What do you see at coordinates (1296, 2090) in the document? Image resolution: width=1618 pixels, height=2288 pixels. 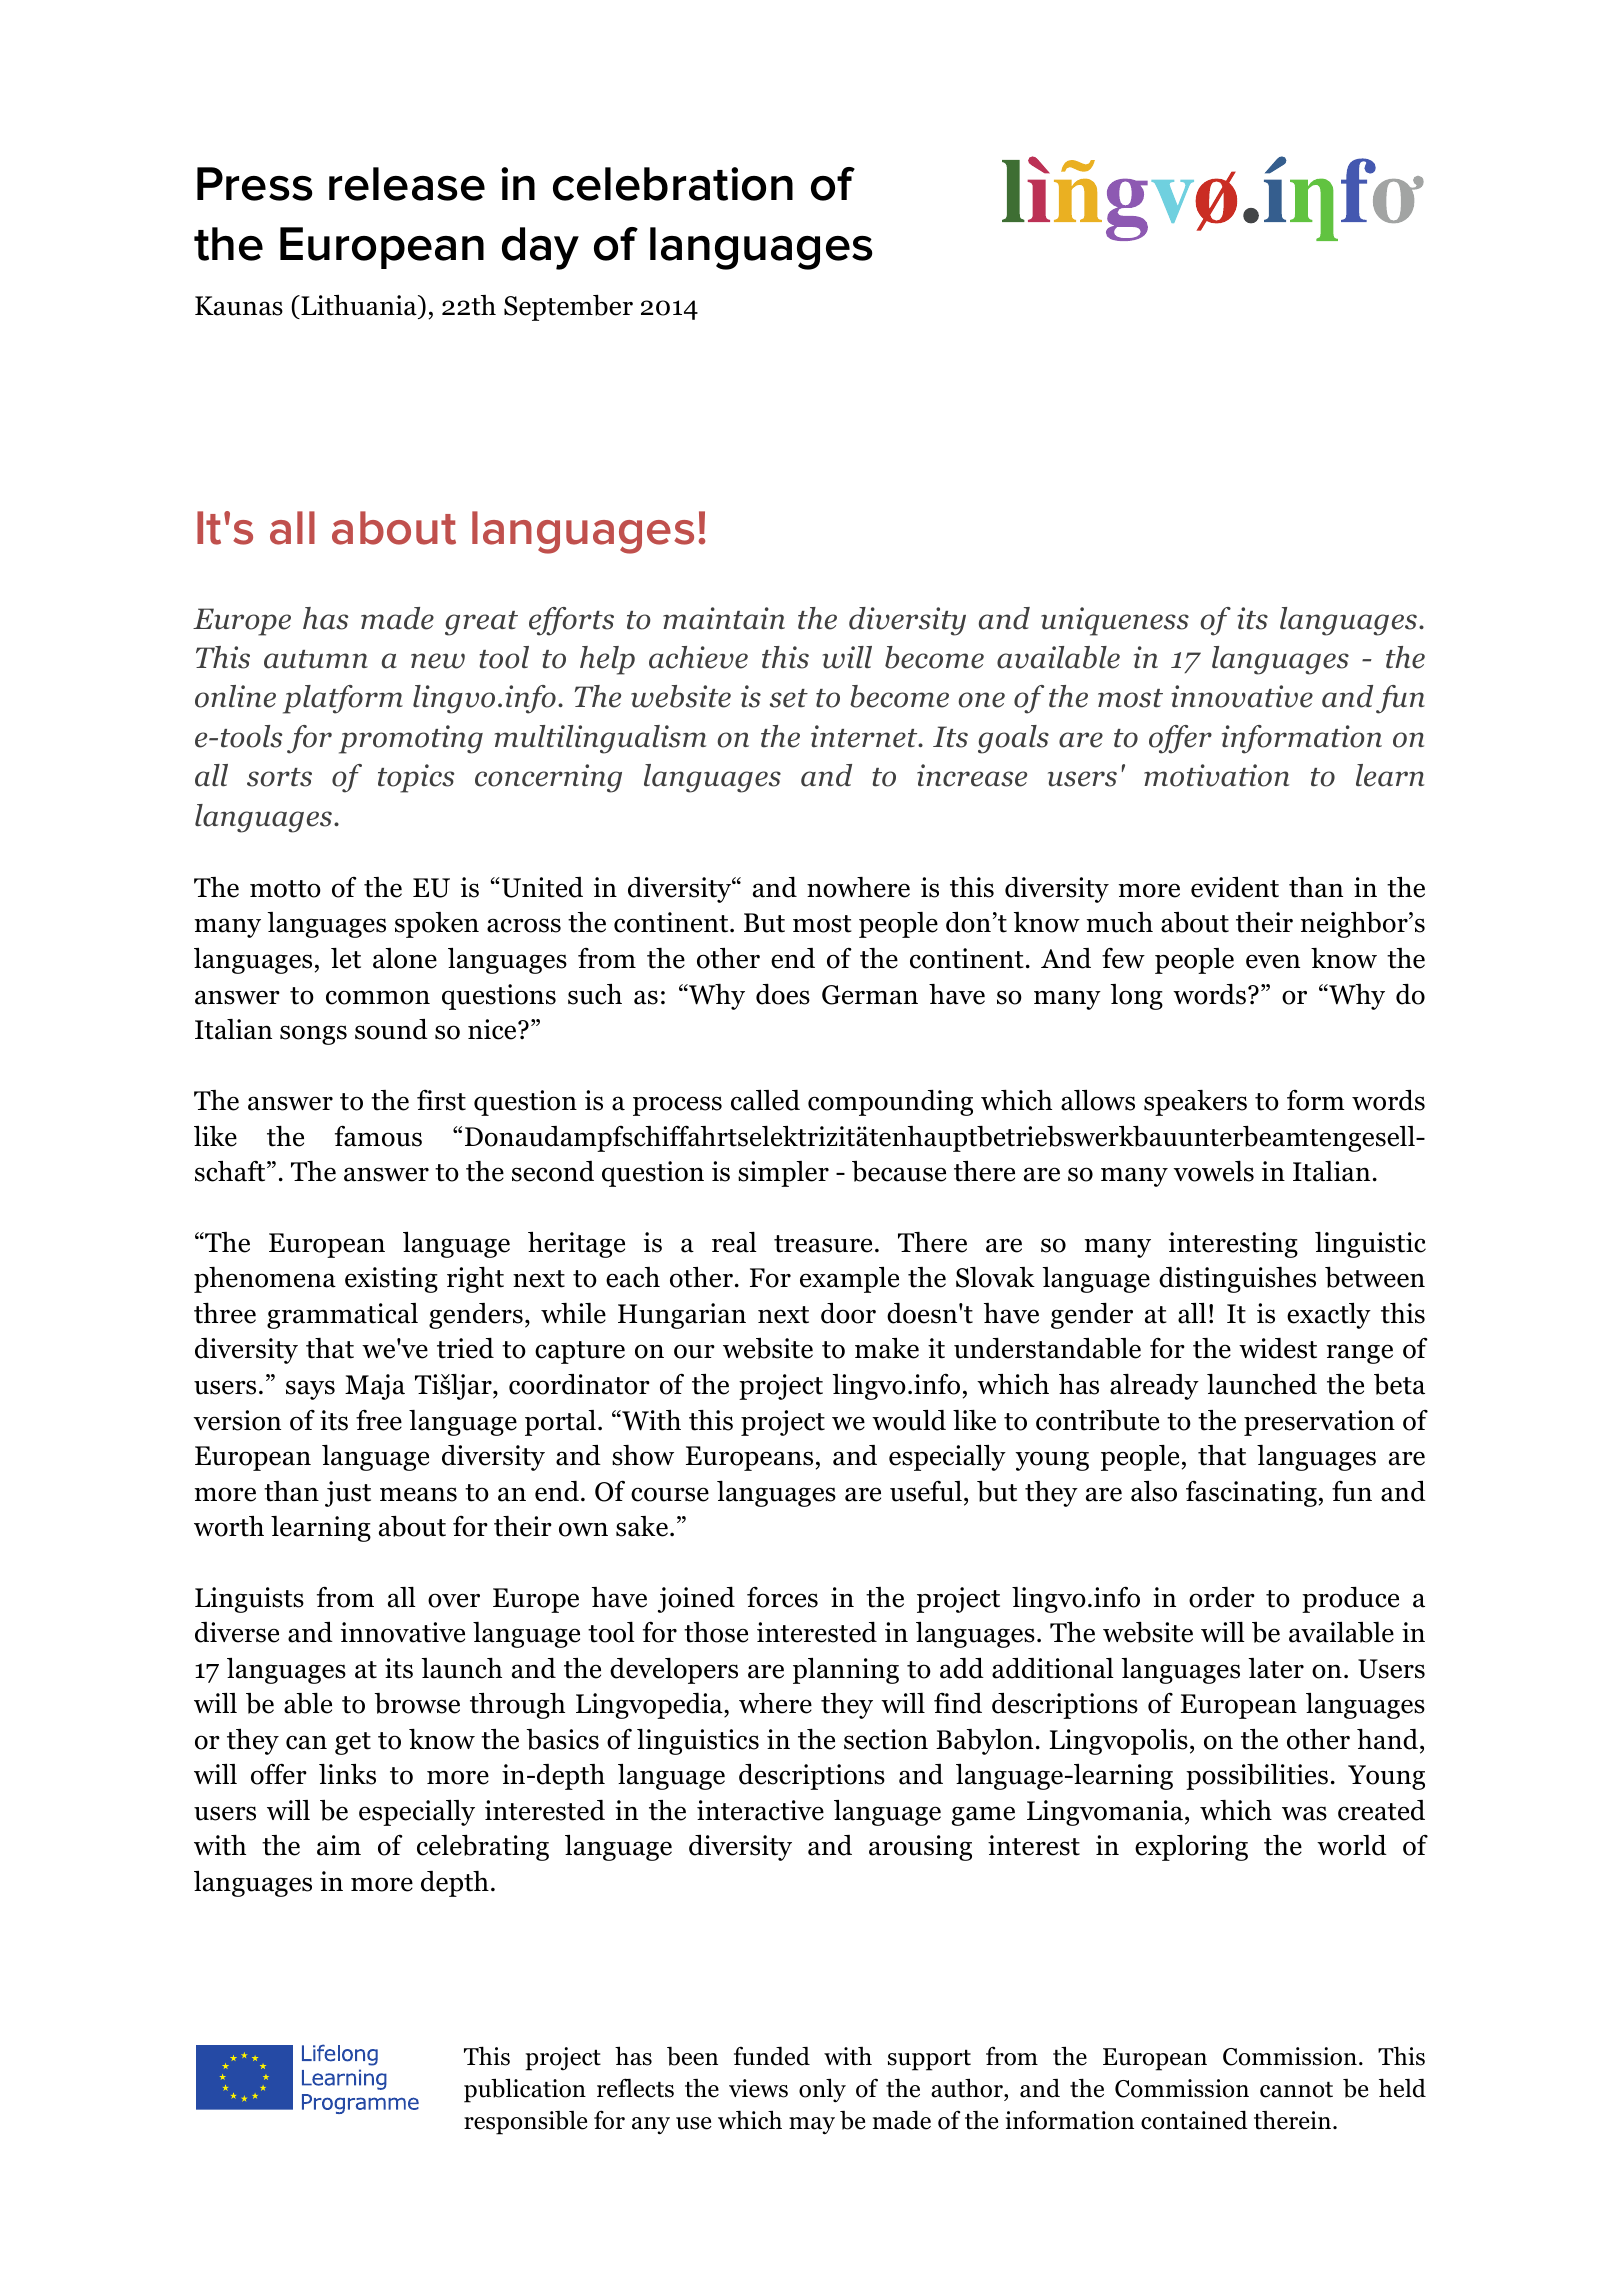 I see `cannot` at bounding box center [1296, 2090].
